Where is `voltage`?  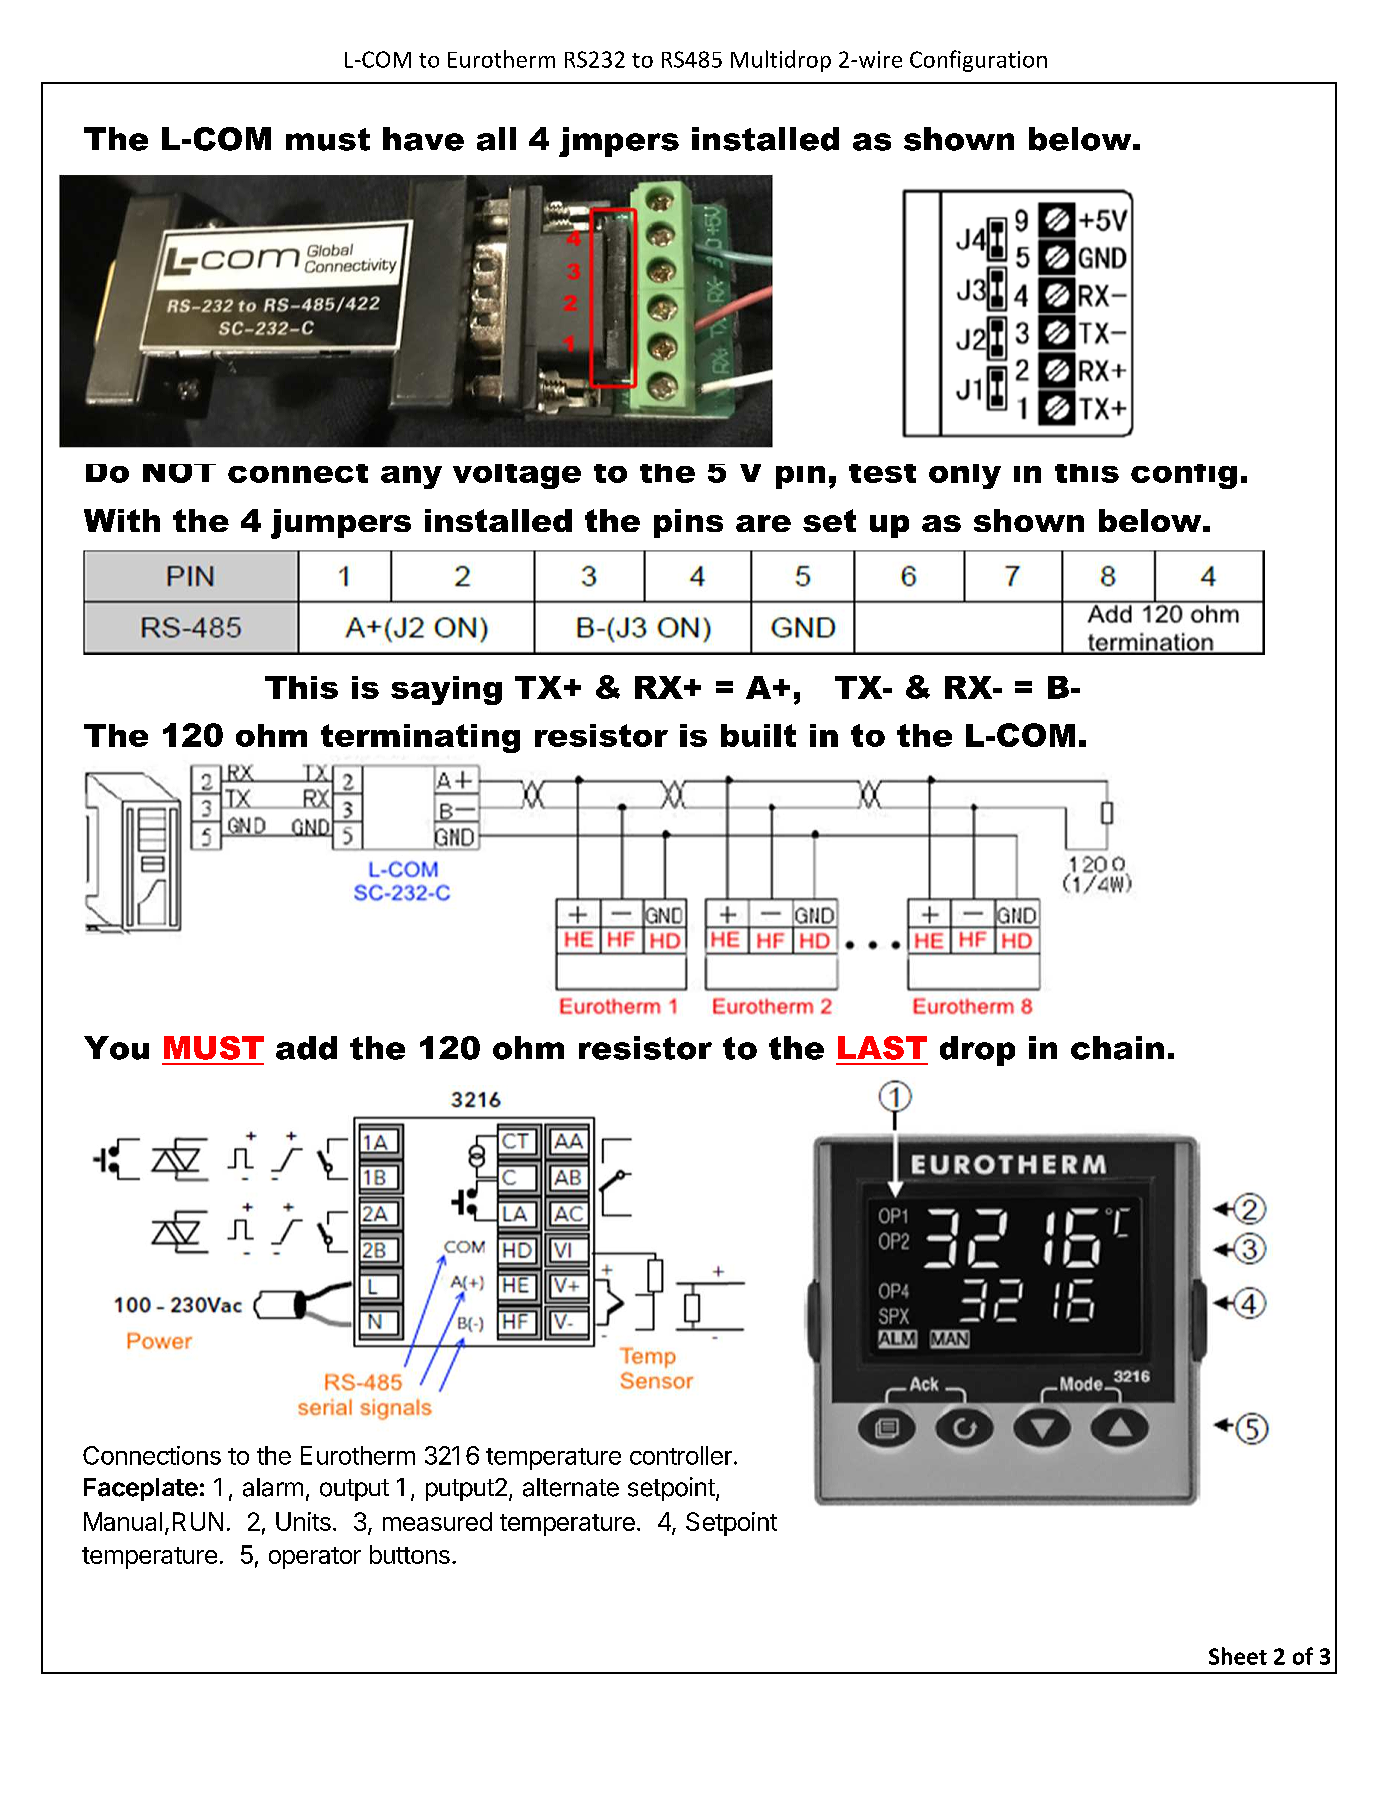 voltage is located at coordinates (517, 476).
